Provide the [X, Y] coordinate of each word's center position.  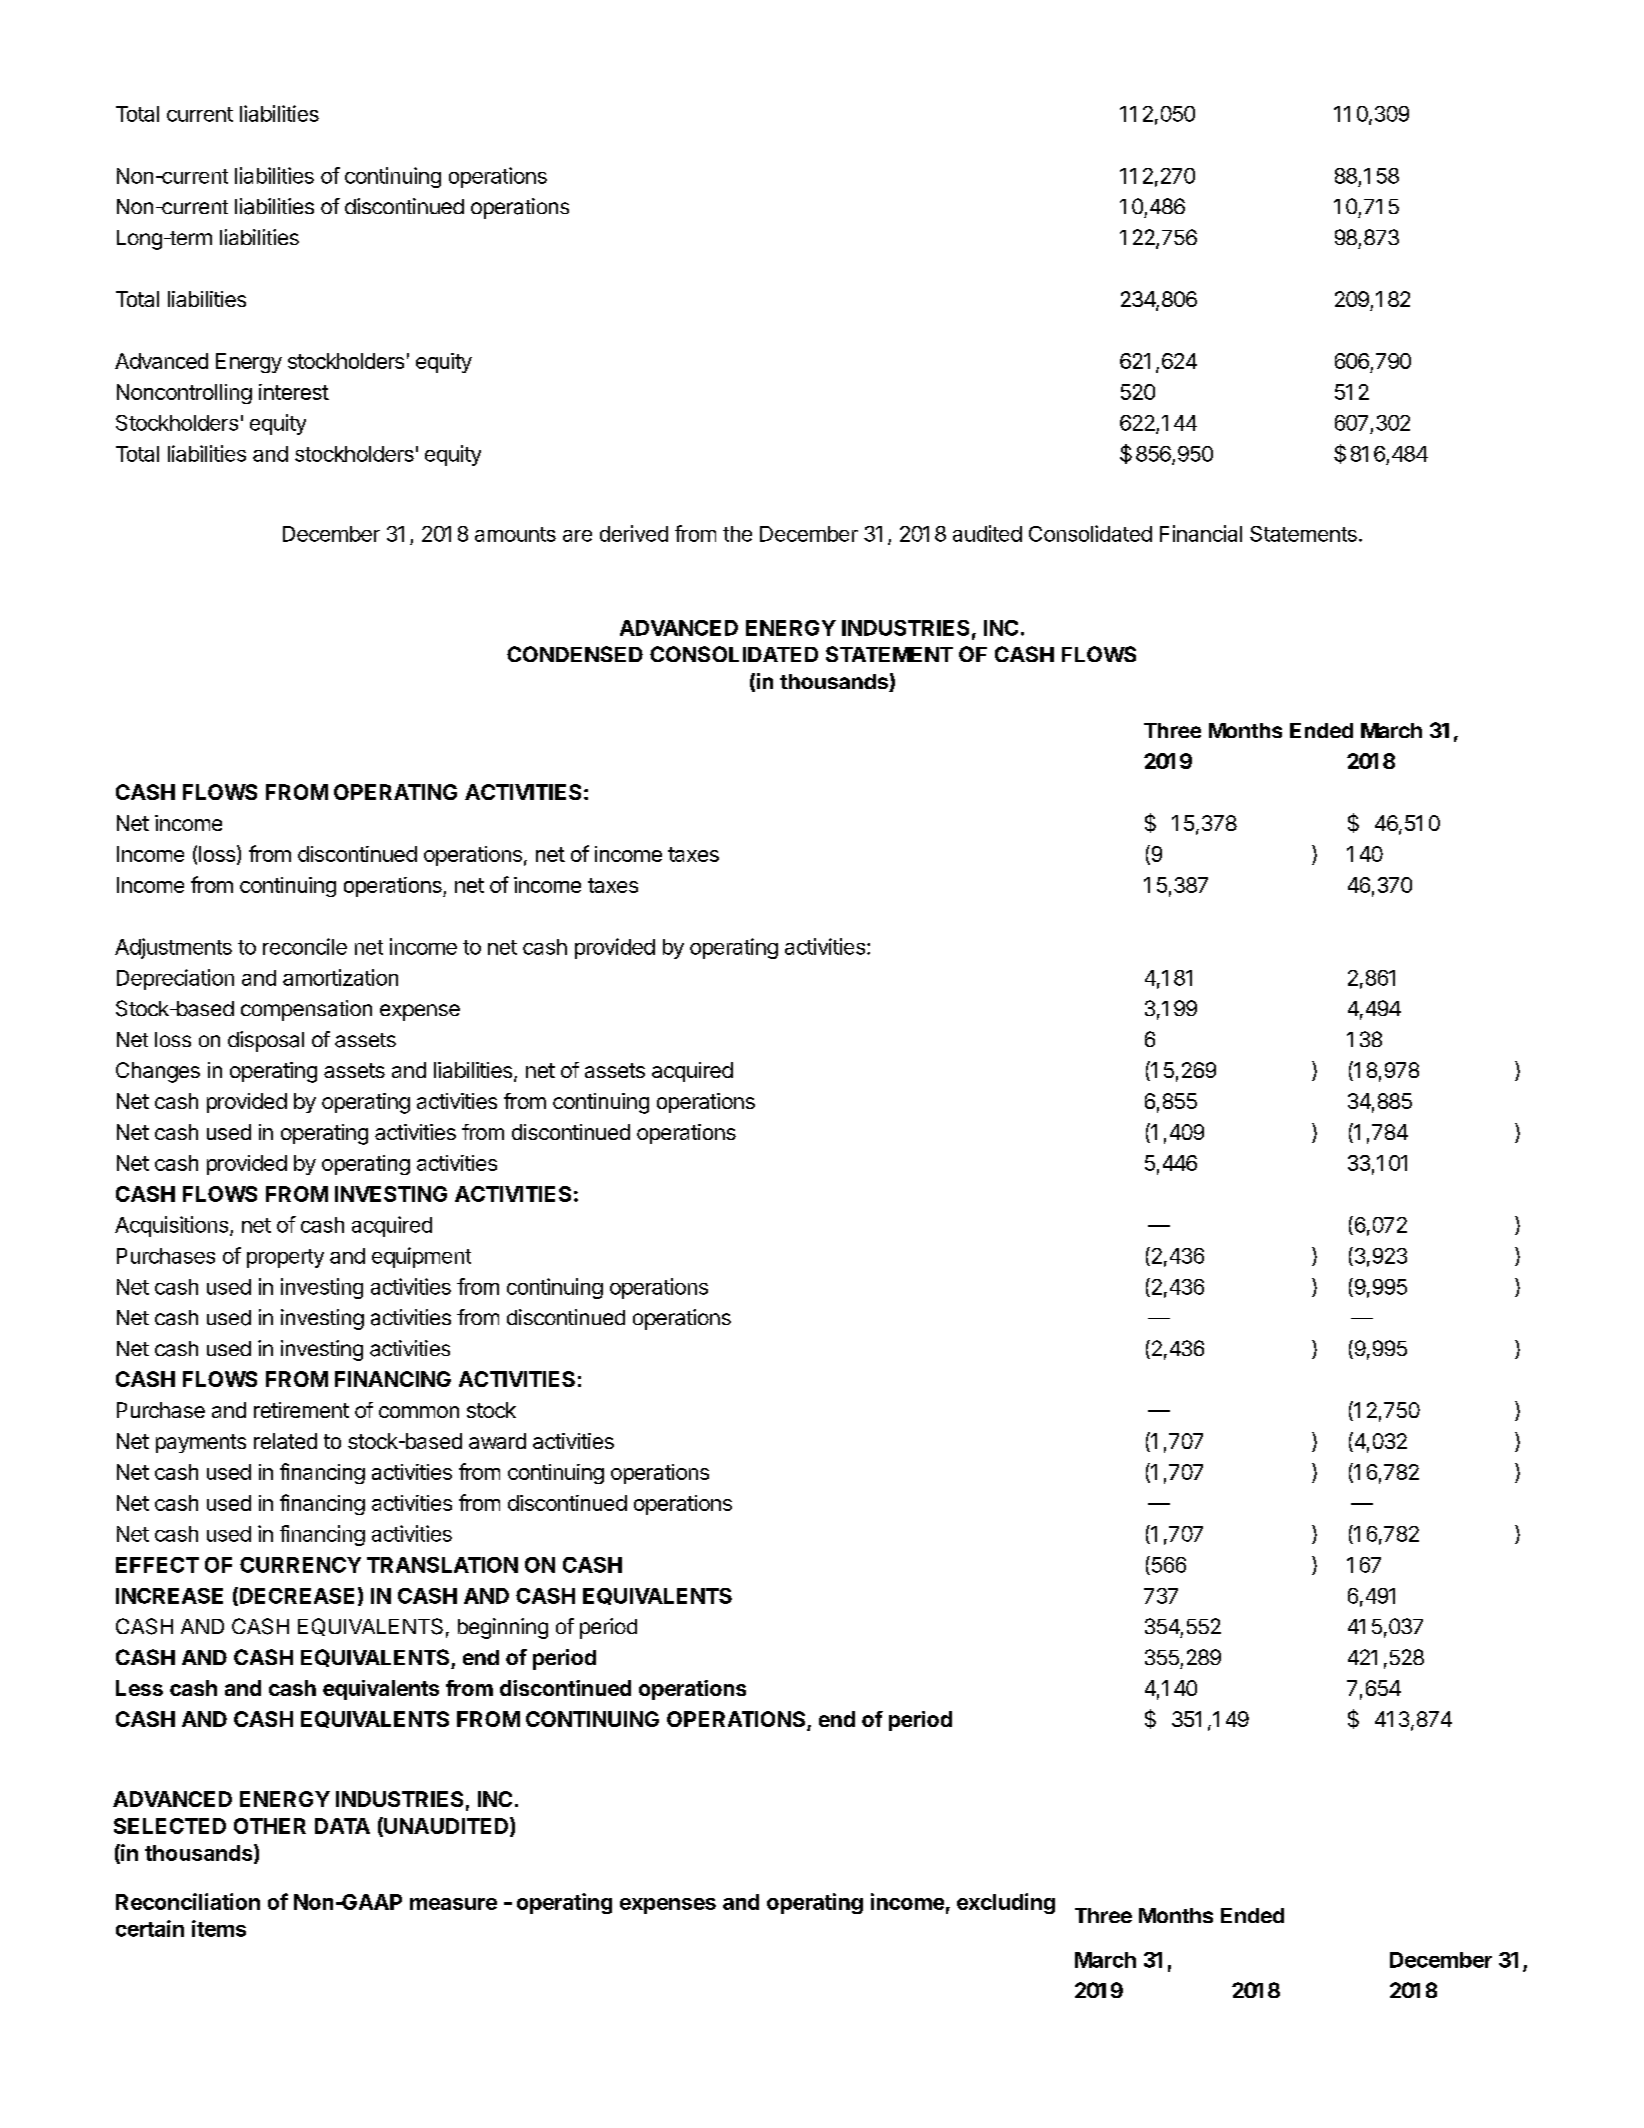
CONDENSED [575, 654]
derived [634, 533]
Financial [1201, 533]
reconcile [305, 946]
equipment [421, 1257]
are [577, 536]
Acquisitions [171, 1226]
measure [453, 1904]
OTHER [270, 1826]
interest [294, 392]
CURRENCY [300, 1565]
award [497, 1441]
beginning [503, 1628]
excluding [1006, 1903]
